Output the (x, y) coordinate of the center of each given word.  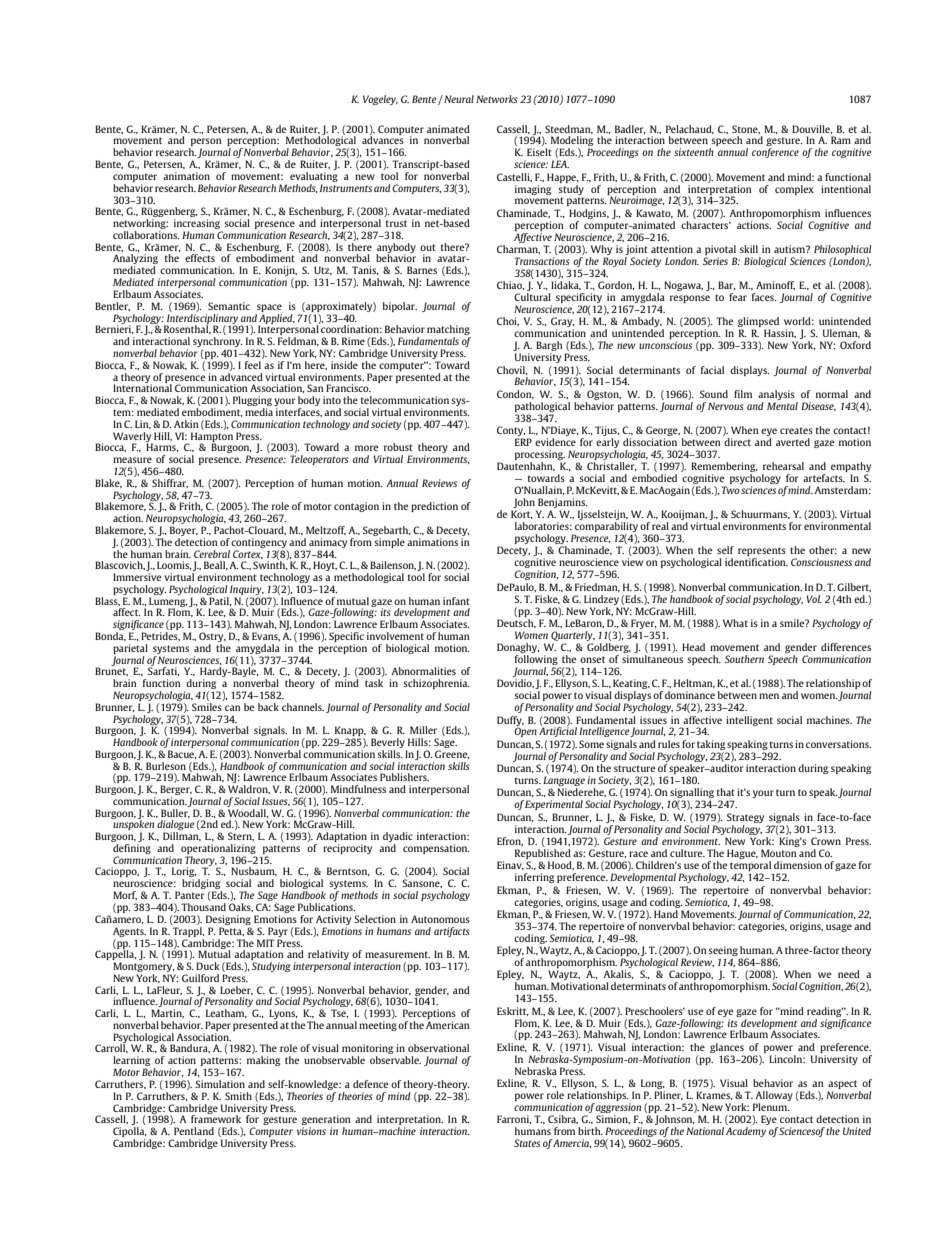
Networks (497, 99)
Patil (219, 600)
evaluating (314, 177)
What (735, 623)
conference (775, 153)
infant (456, 601)
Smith (238, 1096)
